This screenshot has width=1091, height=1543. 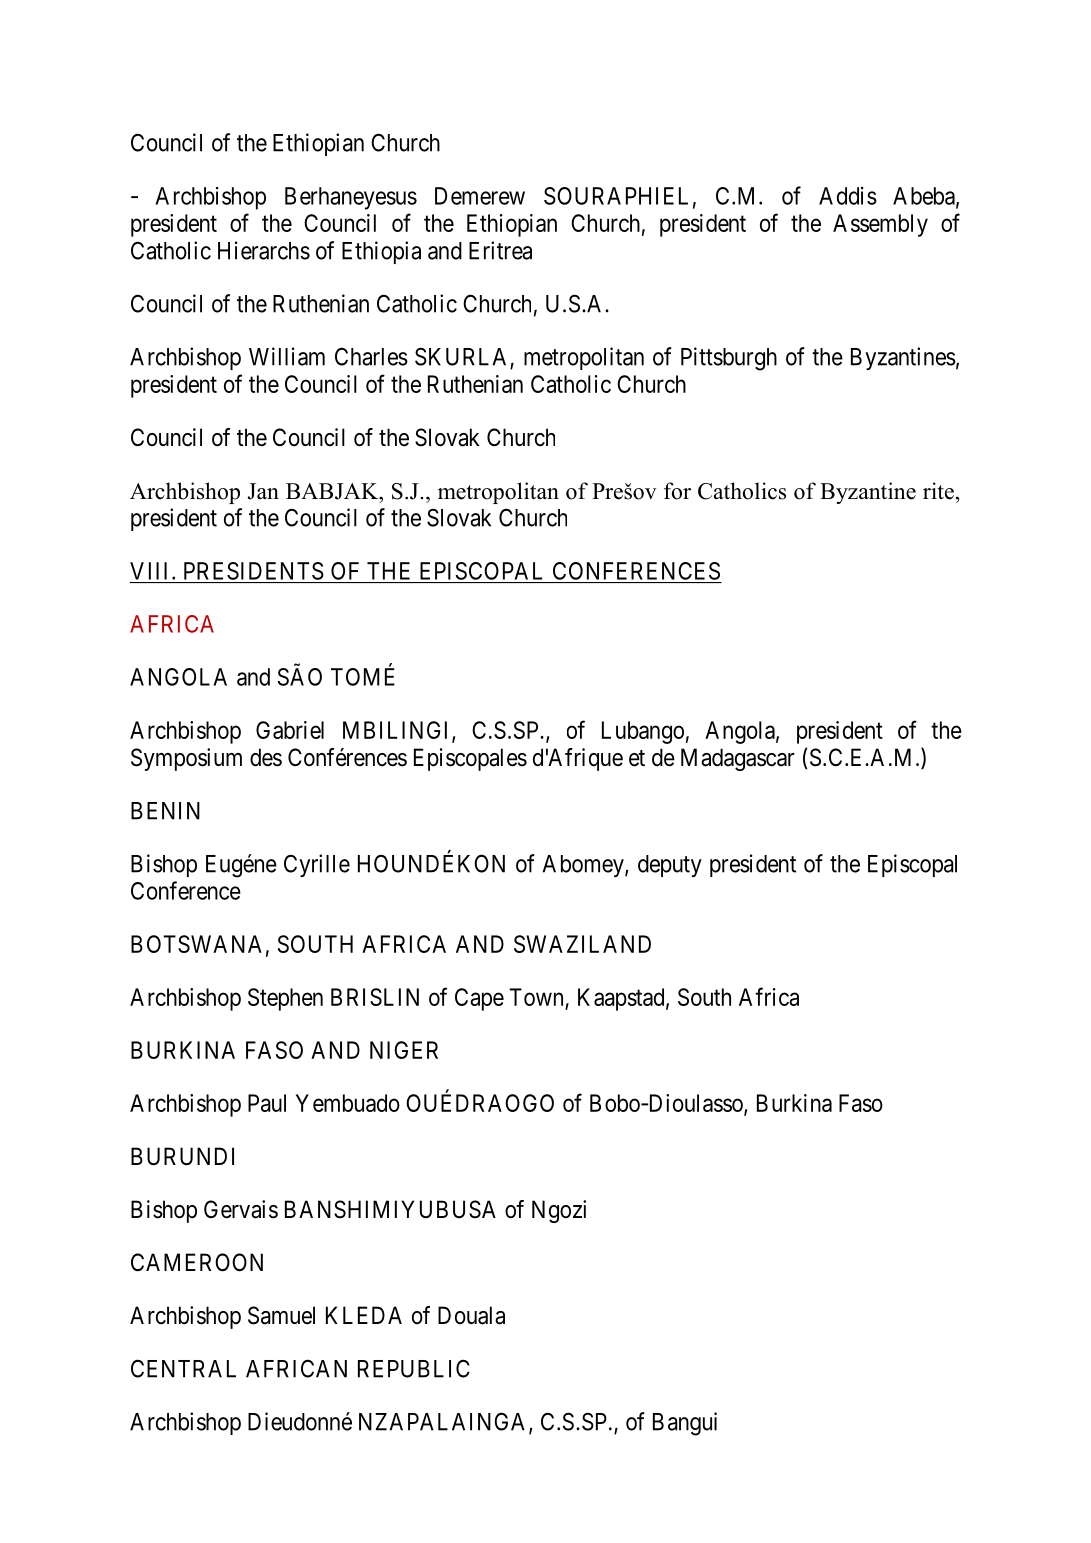 I want to click on Madagascar, so click(x=738, y=759).
